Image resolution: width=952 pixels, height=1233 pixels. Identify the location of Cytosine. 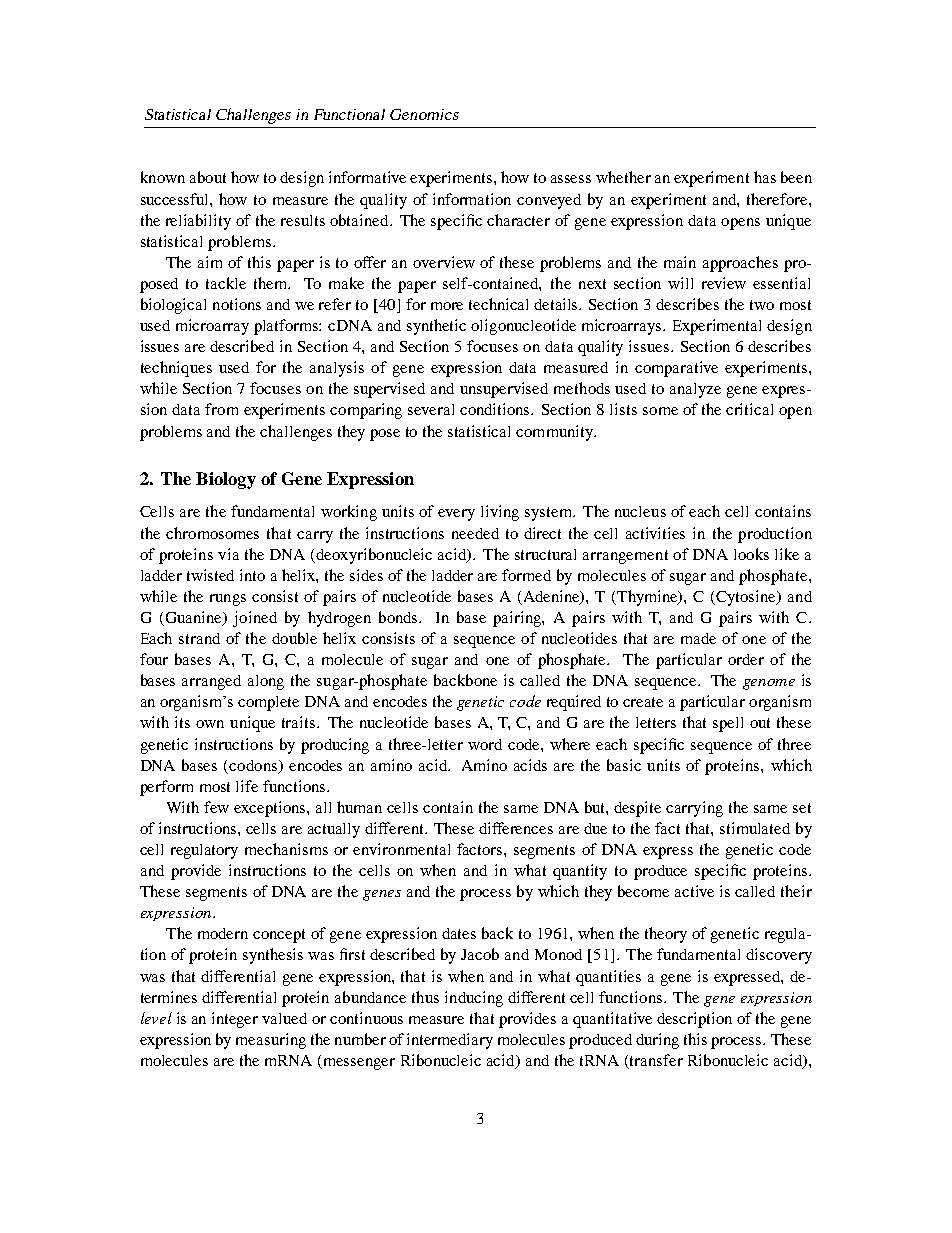
(746, 598).
